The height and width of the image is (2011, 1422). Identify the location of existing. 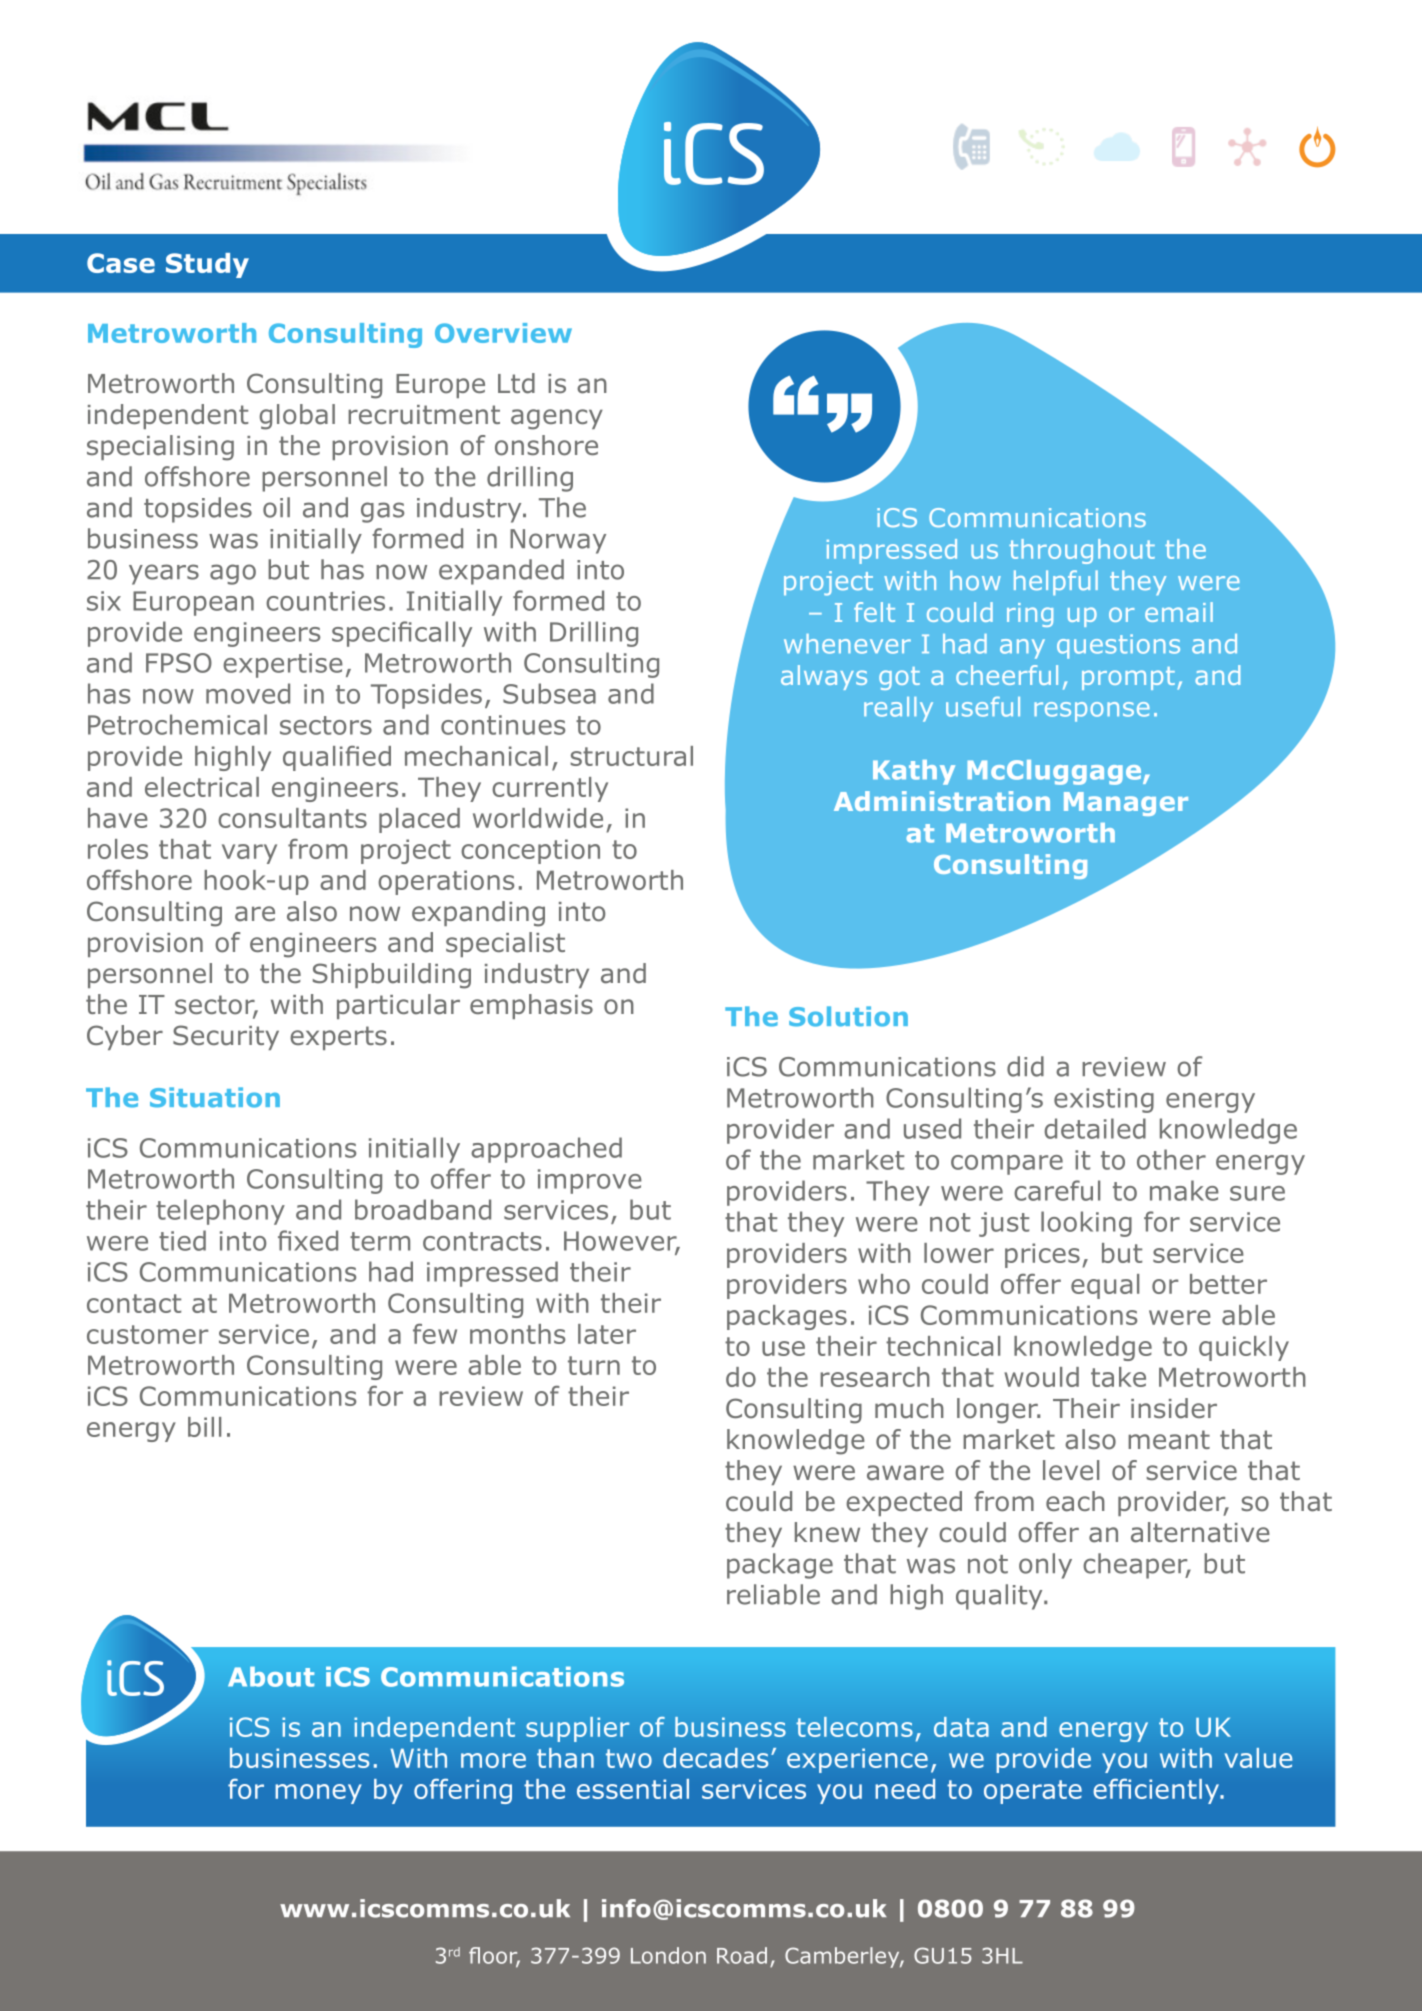
(1104, 1100).
